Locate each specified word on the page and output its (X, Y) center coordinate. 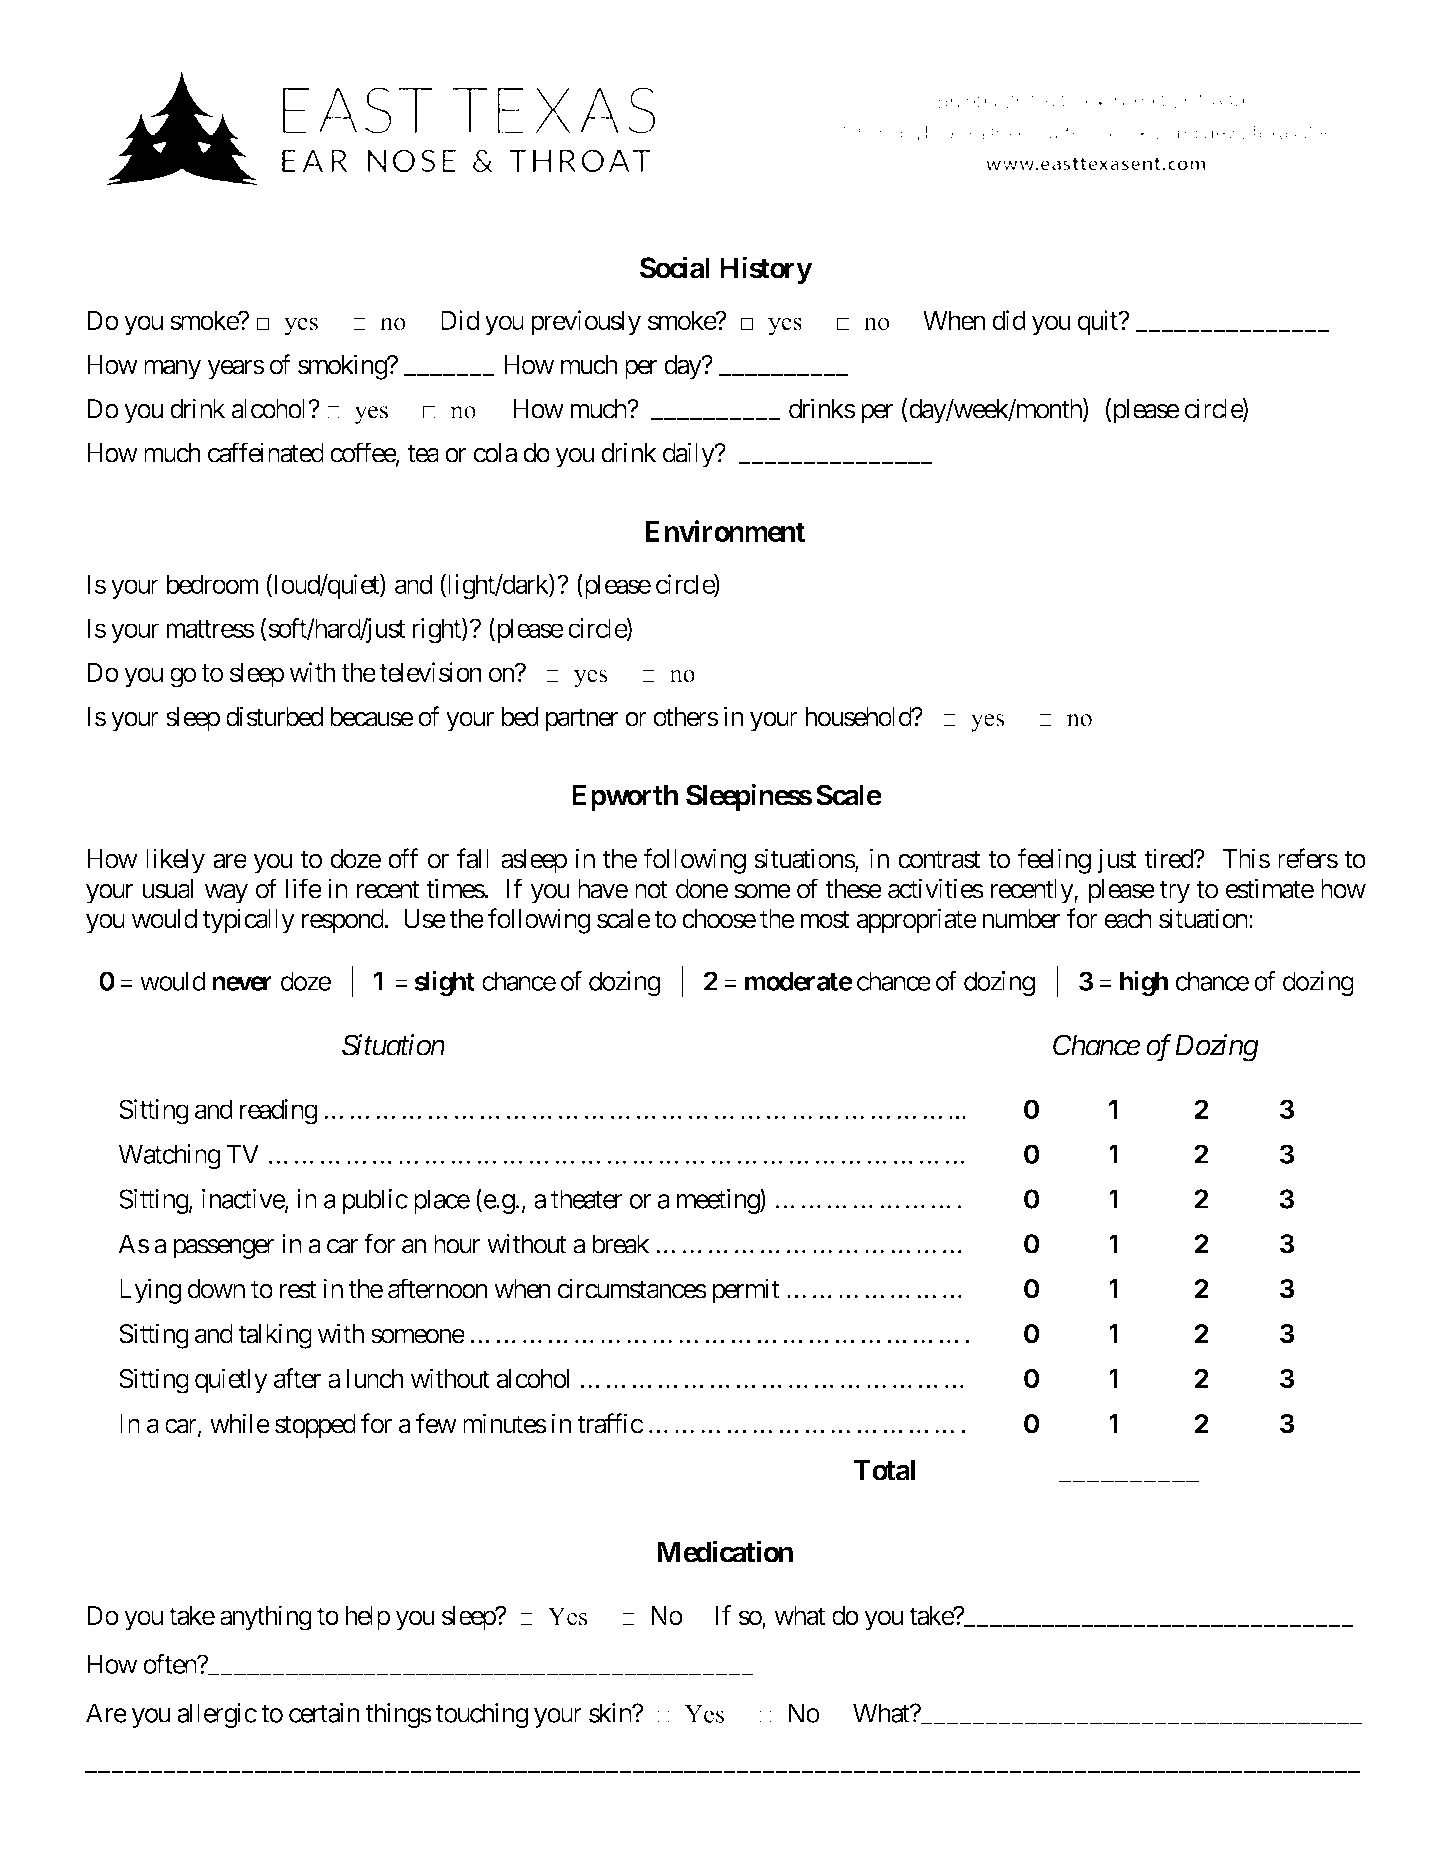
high (1144, 983)
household (859, 717)
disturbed (274, 716)
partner (582, 720)
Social (675, 267)
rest (298, 1290)
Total (884, 1470)
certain (324, 1713)
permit (746, 1291)
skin (611, 1713)
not (651, 890)
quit (1099, 322)
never (242, 983)
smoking (343, 367)
